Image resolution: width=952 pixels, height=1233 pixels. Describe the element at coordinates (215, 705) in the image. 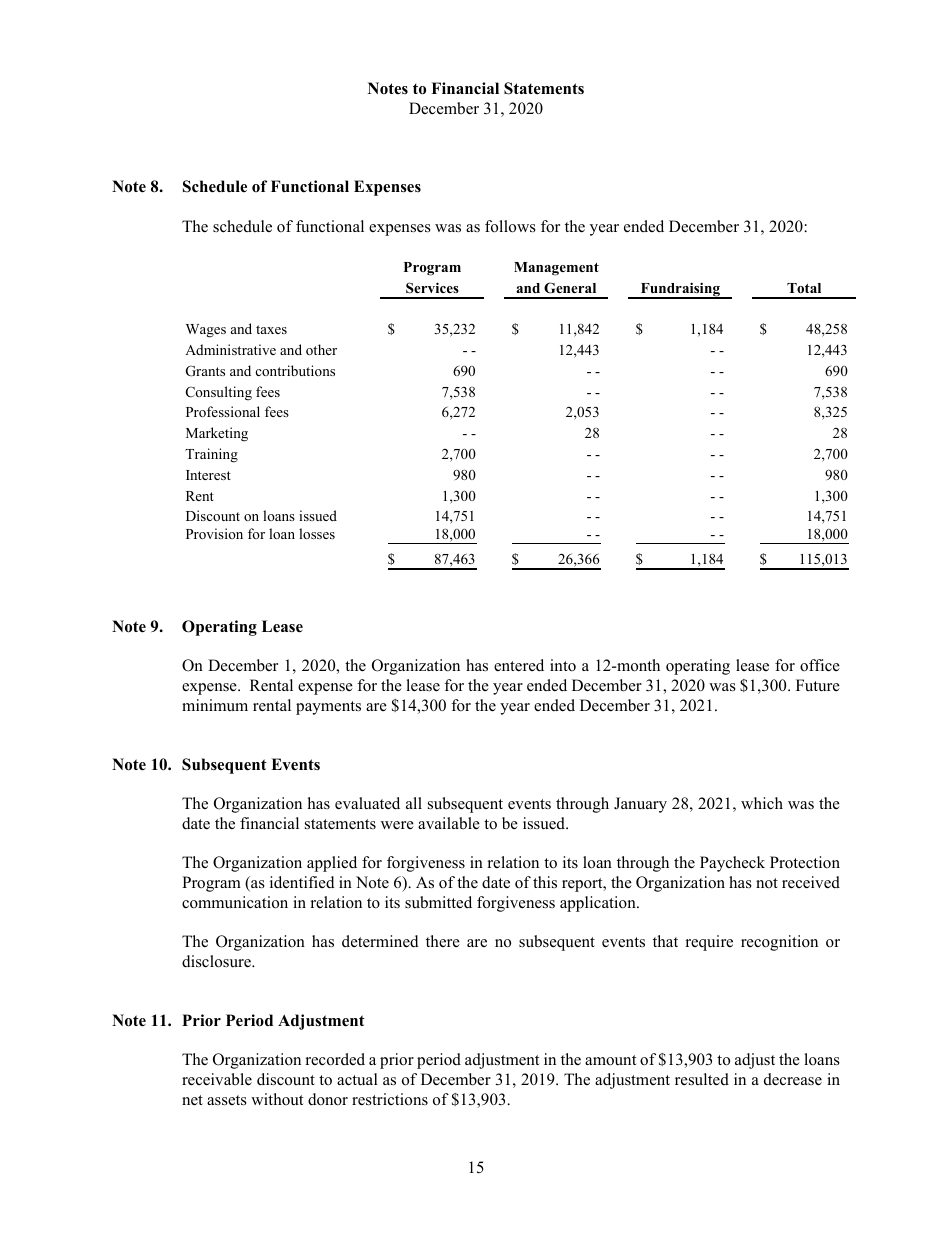

I see `minimum` at that location.
